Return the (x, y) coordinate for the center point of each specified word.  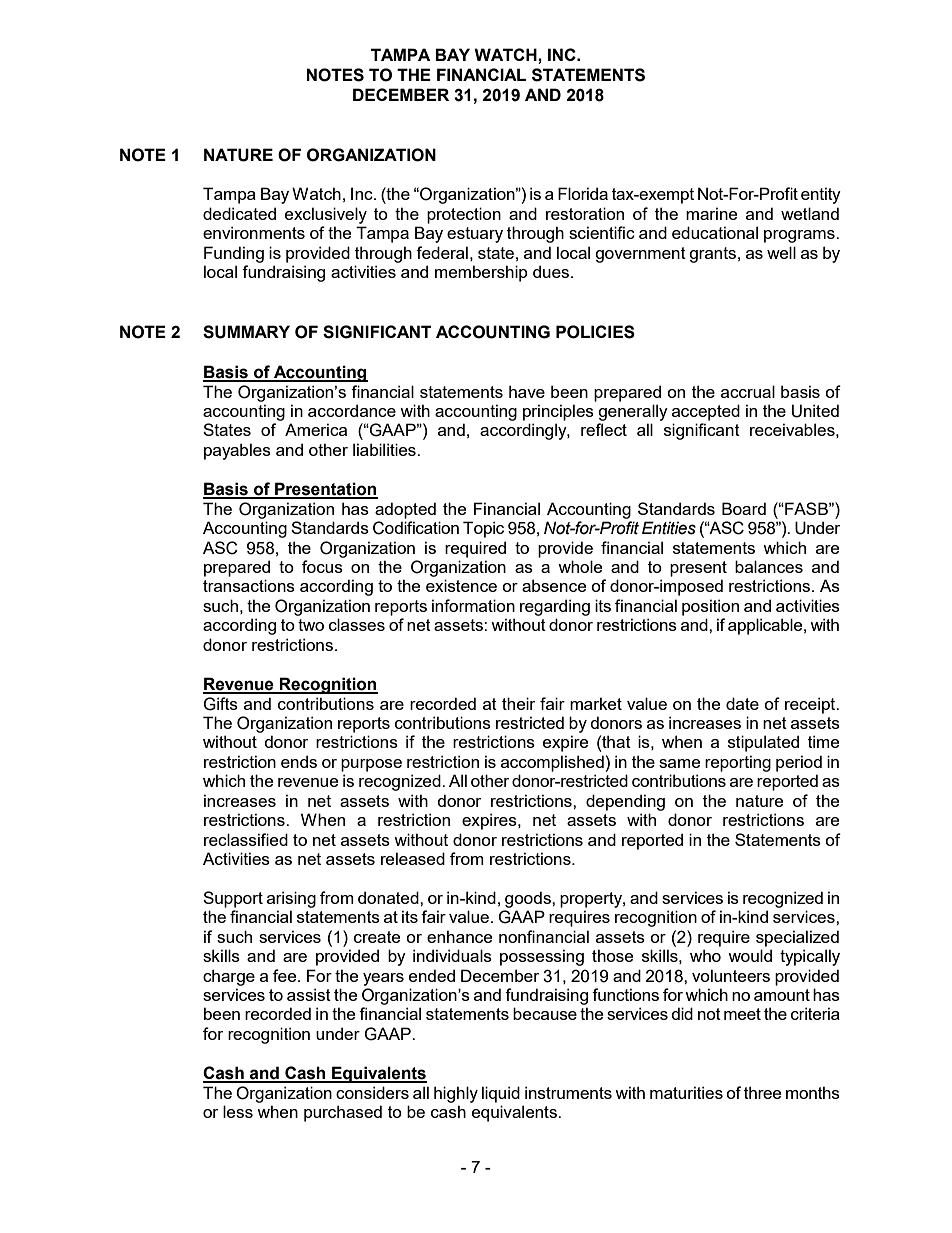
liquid (501, 1094)
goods (529, 899)
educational (715, 232)
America (316, 429)
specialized (797, 938)
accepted (706, 412)
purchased (343, 1113)
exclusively (326, 215)
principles (558, 412)
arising (291, 899)
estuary (475, 235)
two (311, 625)
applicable (766, 626)
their (518, 703)
